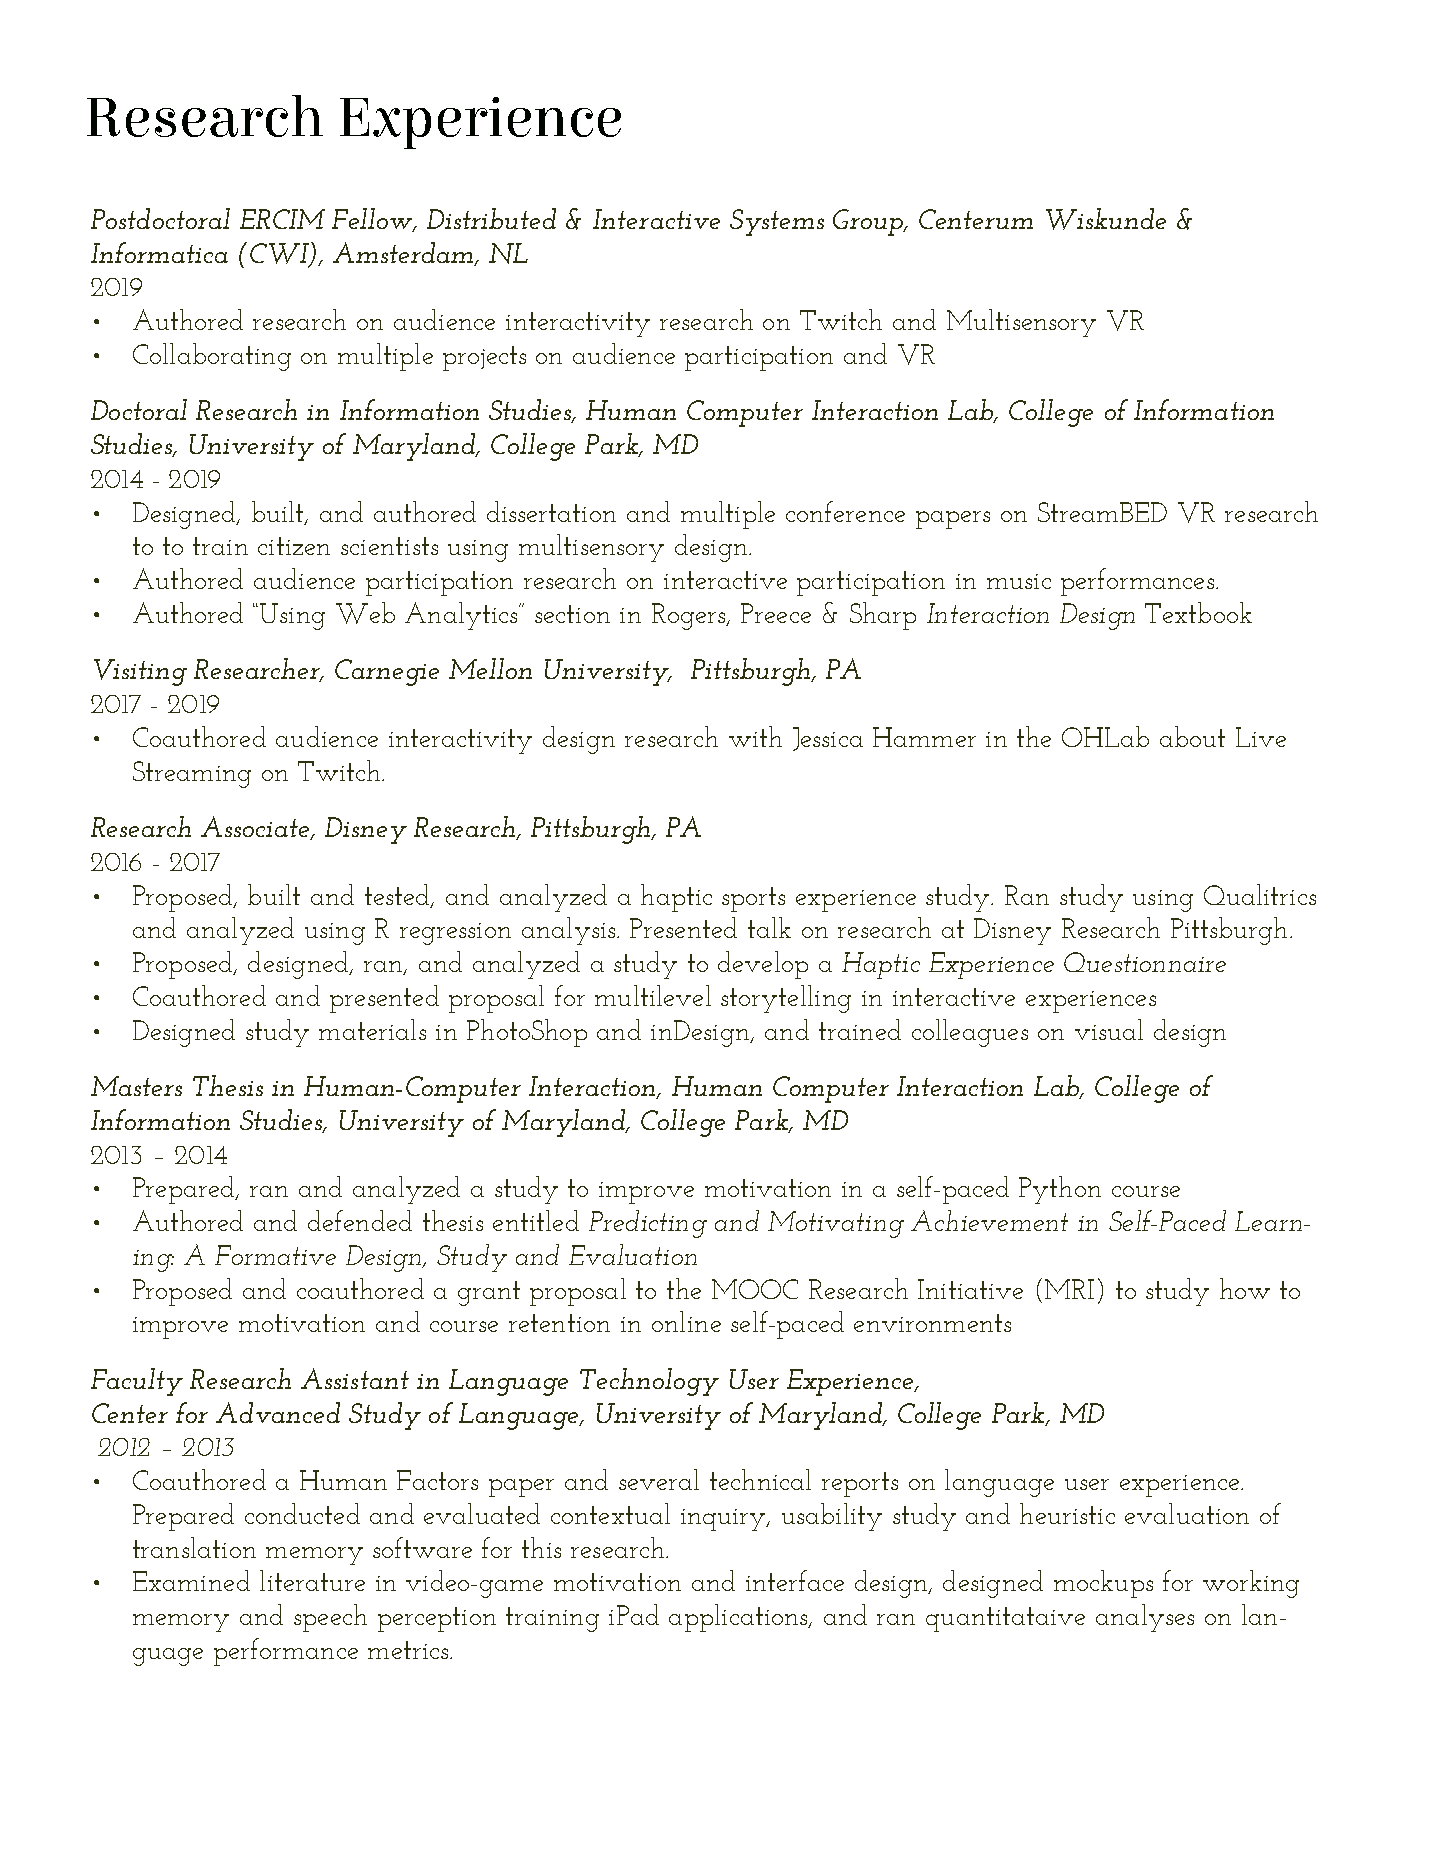 The image size is (1435, 1858). What do you see at coordinates (755, 1289) in the screenshot?
I see `MOOC` at bounding box center [755, 1289].
